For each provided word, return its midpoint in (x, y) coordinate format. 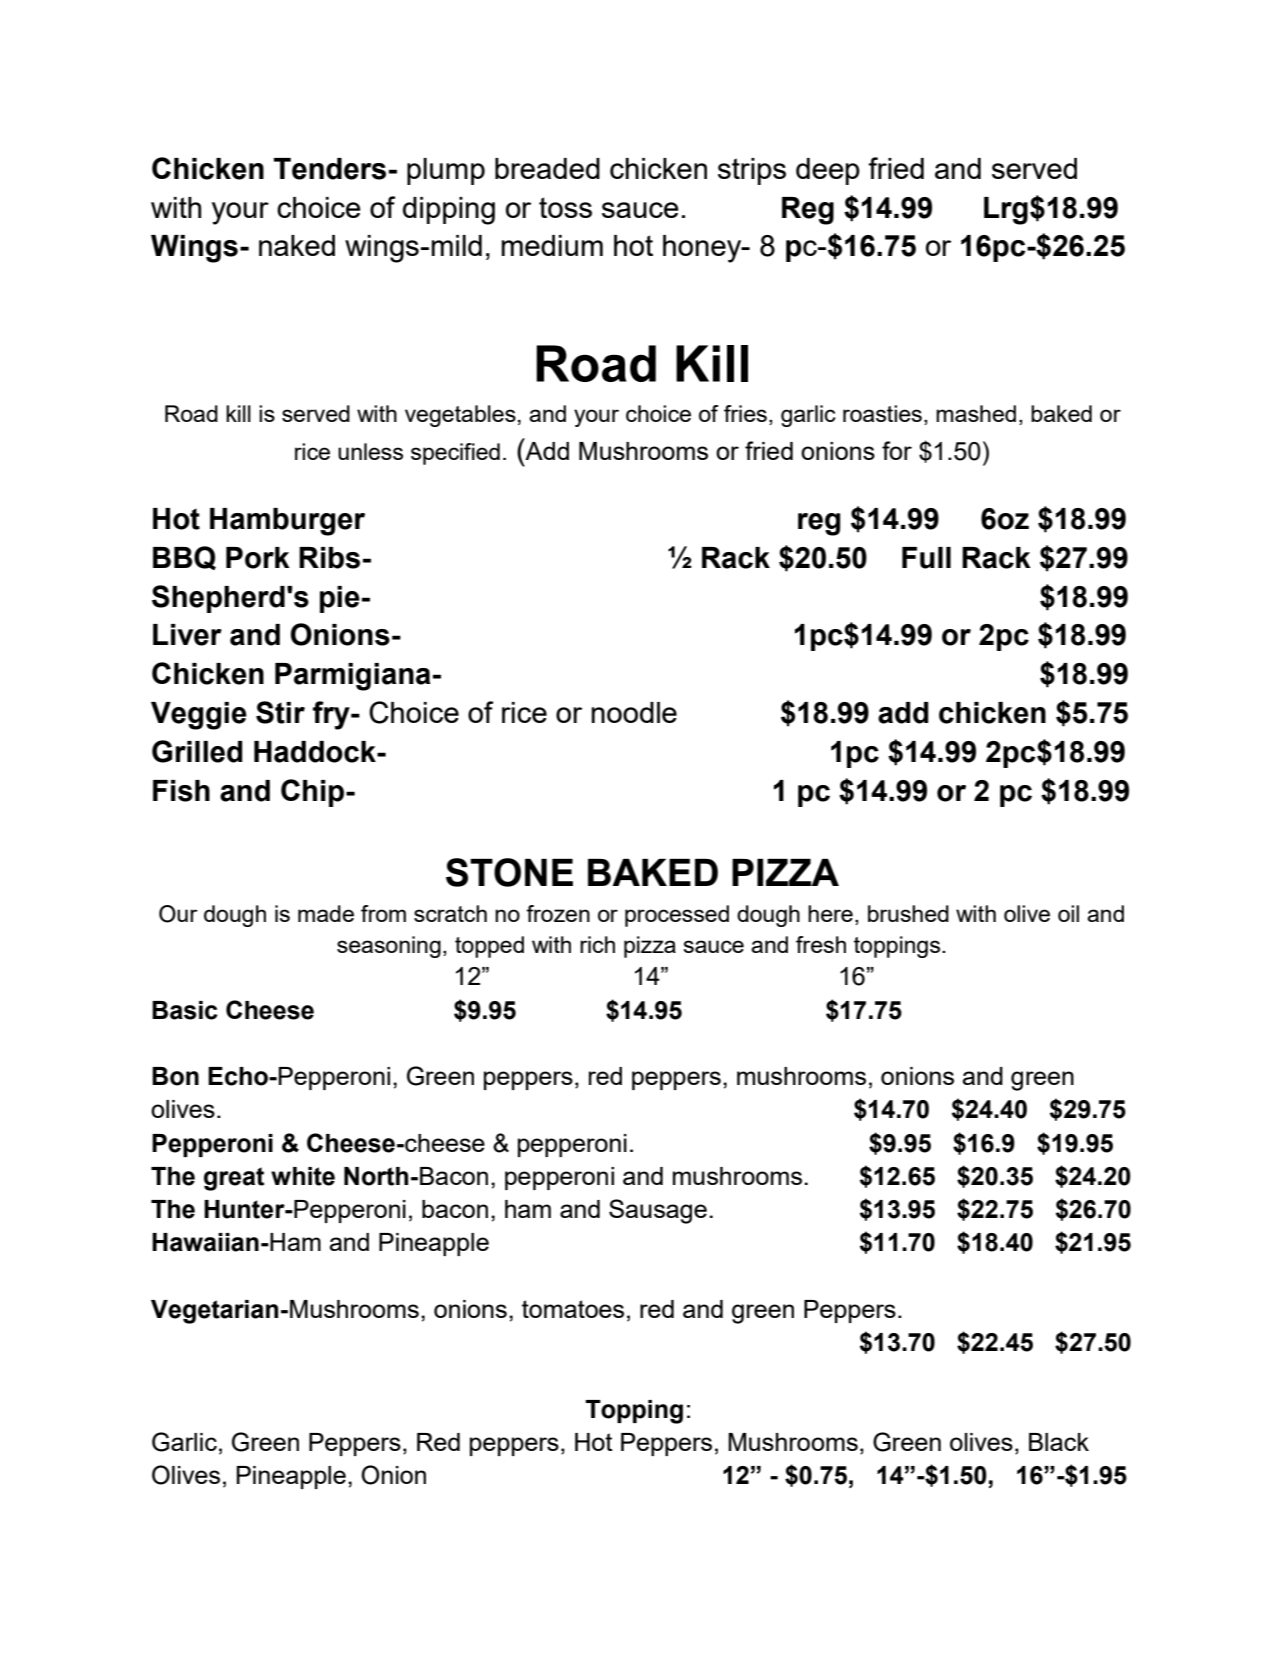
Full (926, 558)
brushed (908, 913)
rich (597, 944)
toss (565, 207)
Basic (185, 1010)
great (234, 1179)
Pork (258, 558)
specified (455, 454)
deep (828, 171)
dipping (449, 211)
